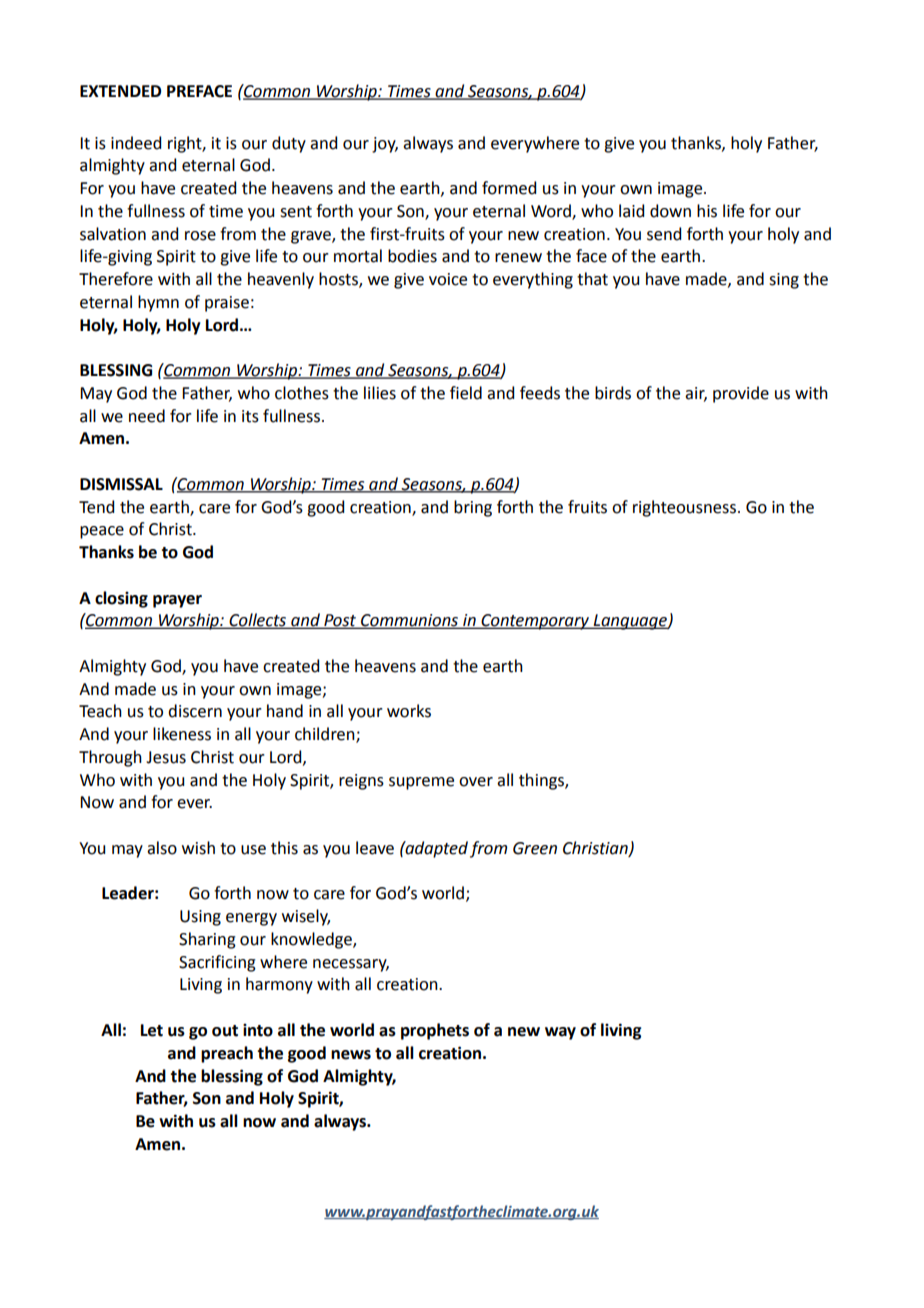 The width and height of the document is (924, 1308). What do you see at coordinates (340, 621) in the document?
I see `Post` at bounding box center [340, 621].
